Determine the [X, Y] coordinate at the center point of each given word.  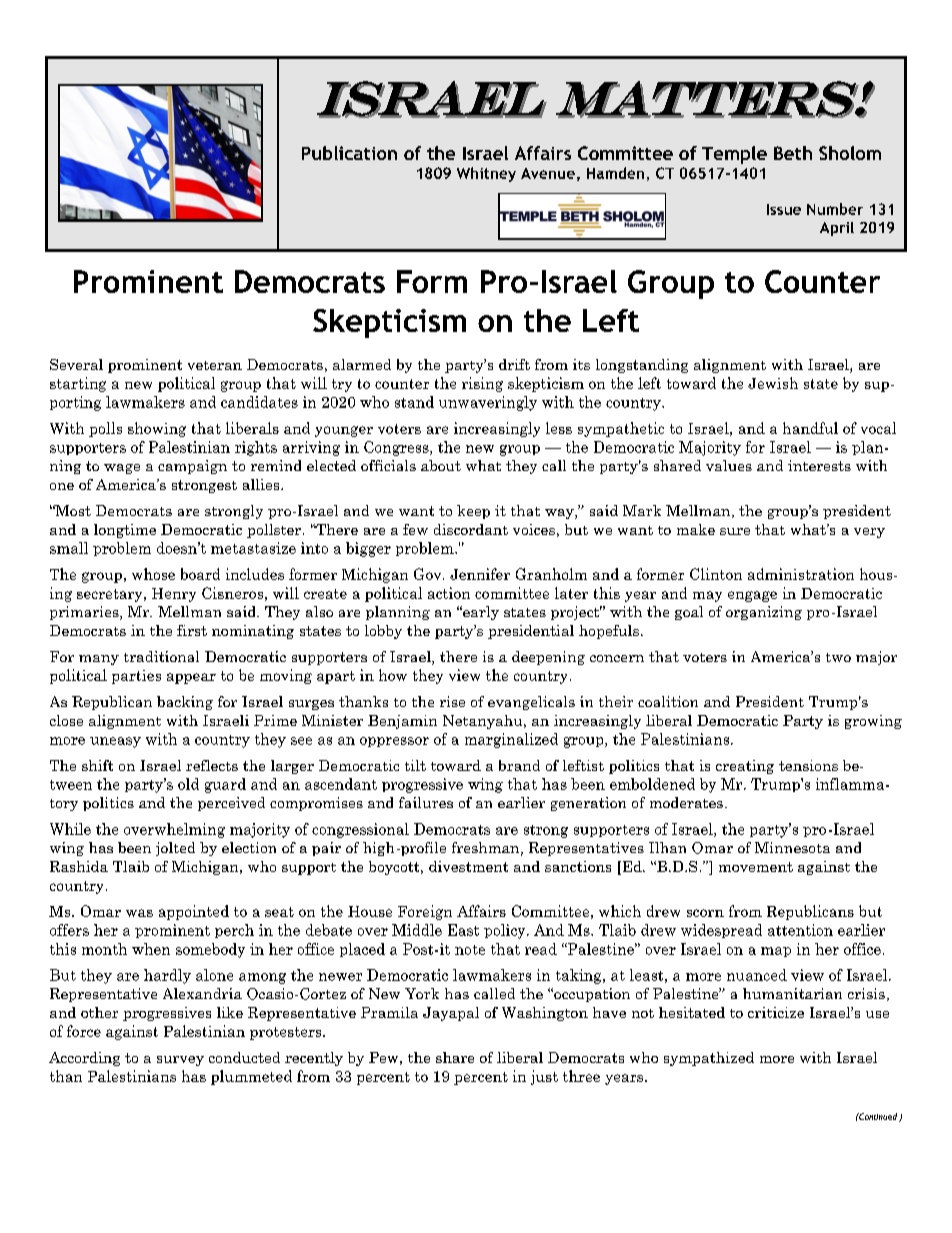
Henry [174, 595]
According [84, 1059]
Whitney [486, 174]
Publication [349, 153]
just [544, 1077]
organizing [764, 613]
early [480, 613]
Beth [793, 153]
